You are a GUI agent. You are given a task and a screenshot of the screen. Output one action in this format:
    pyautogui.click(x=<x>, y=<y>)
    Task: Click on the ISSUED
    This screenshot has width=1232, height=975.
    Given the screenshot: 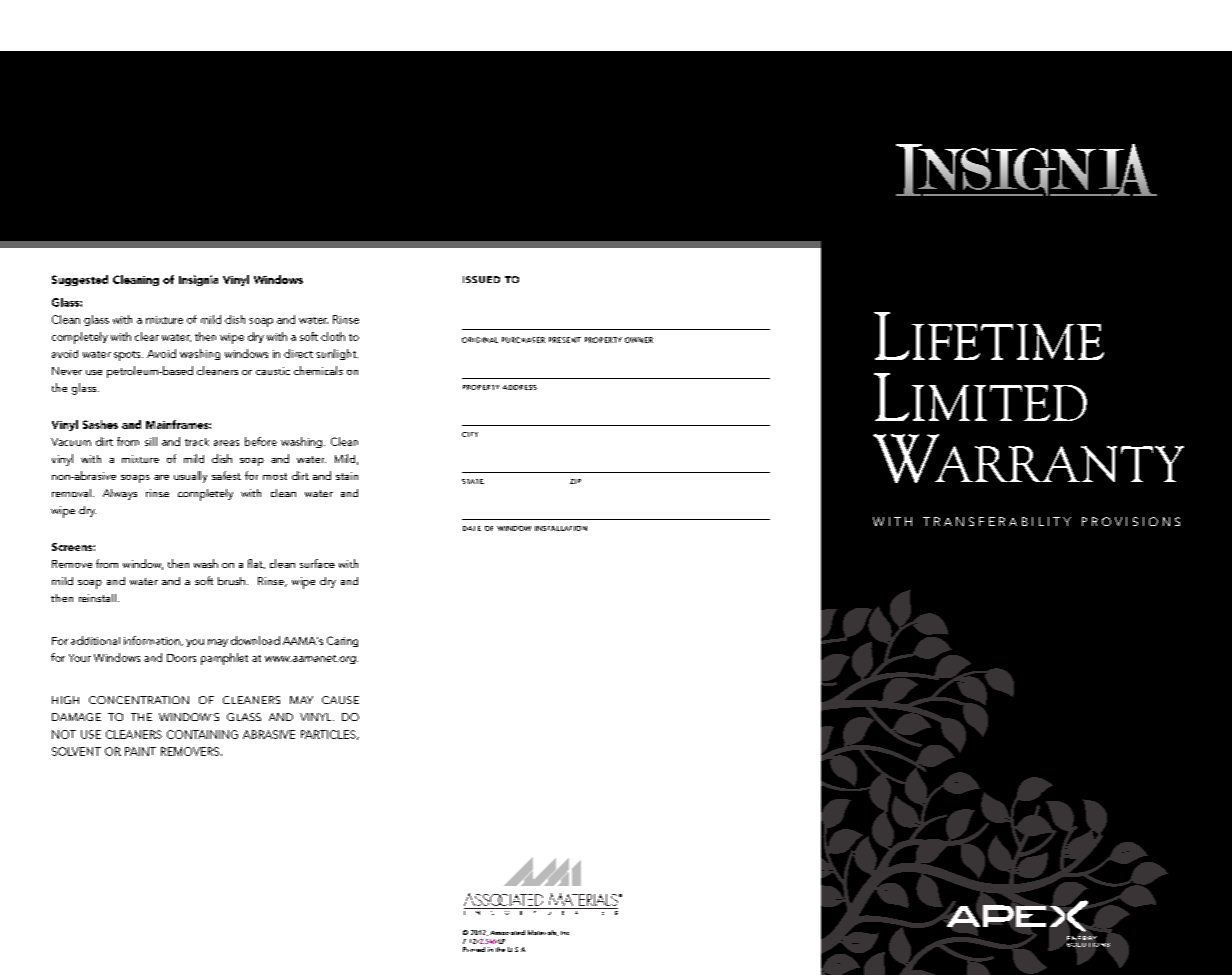 What is the action you would take?
    pyautogui.click(x=481, y=279)
